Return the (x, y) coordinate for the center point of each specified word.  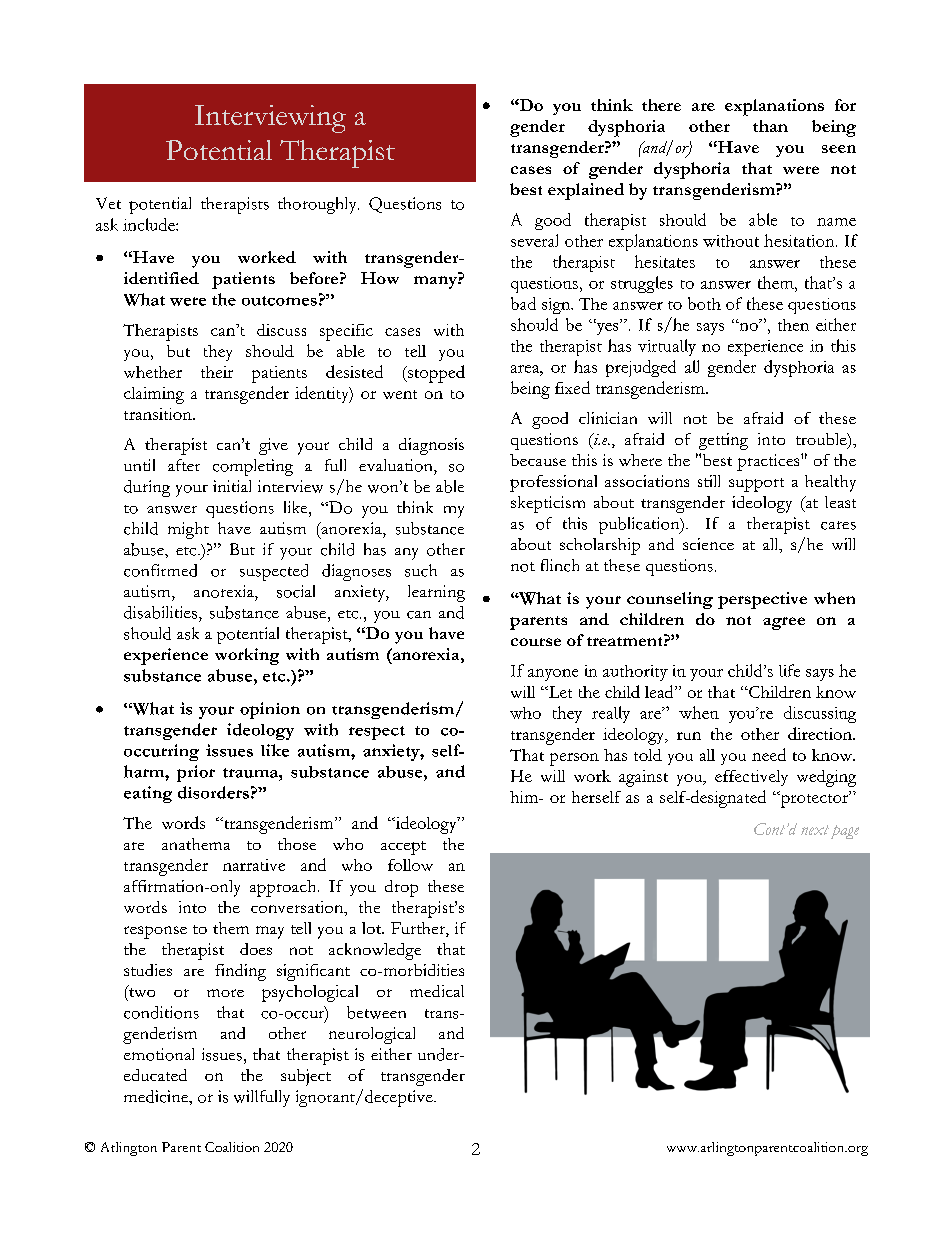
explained (586, 191)
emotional (159, 1054)
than (770, 126)
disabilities (162, 612)
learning (436, 593)
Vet (108, 203)
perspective (762, 600)
